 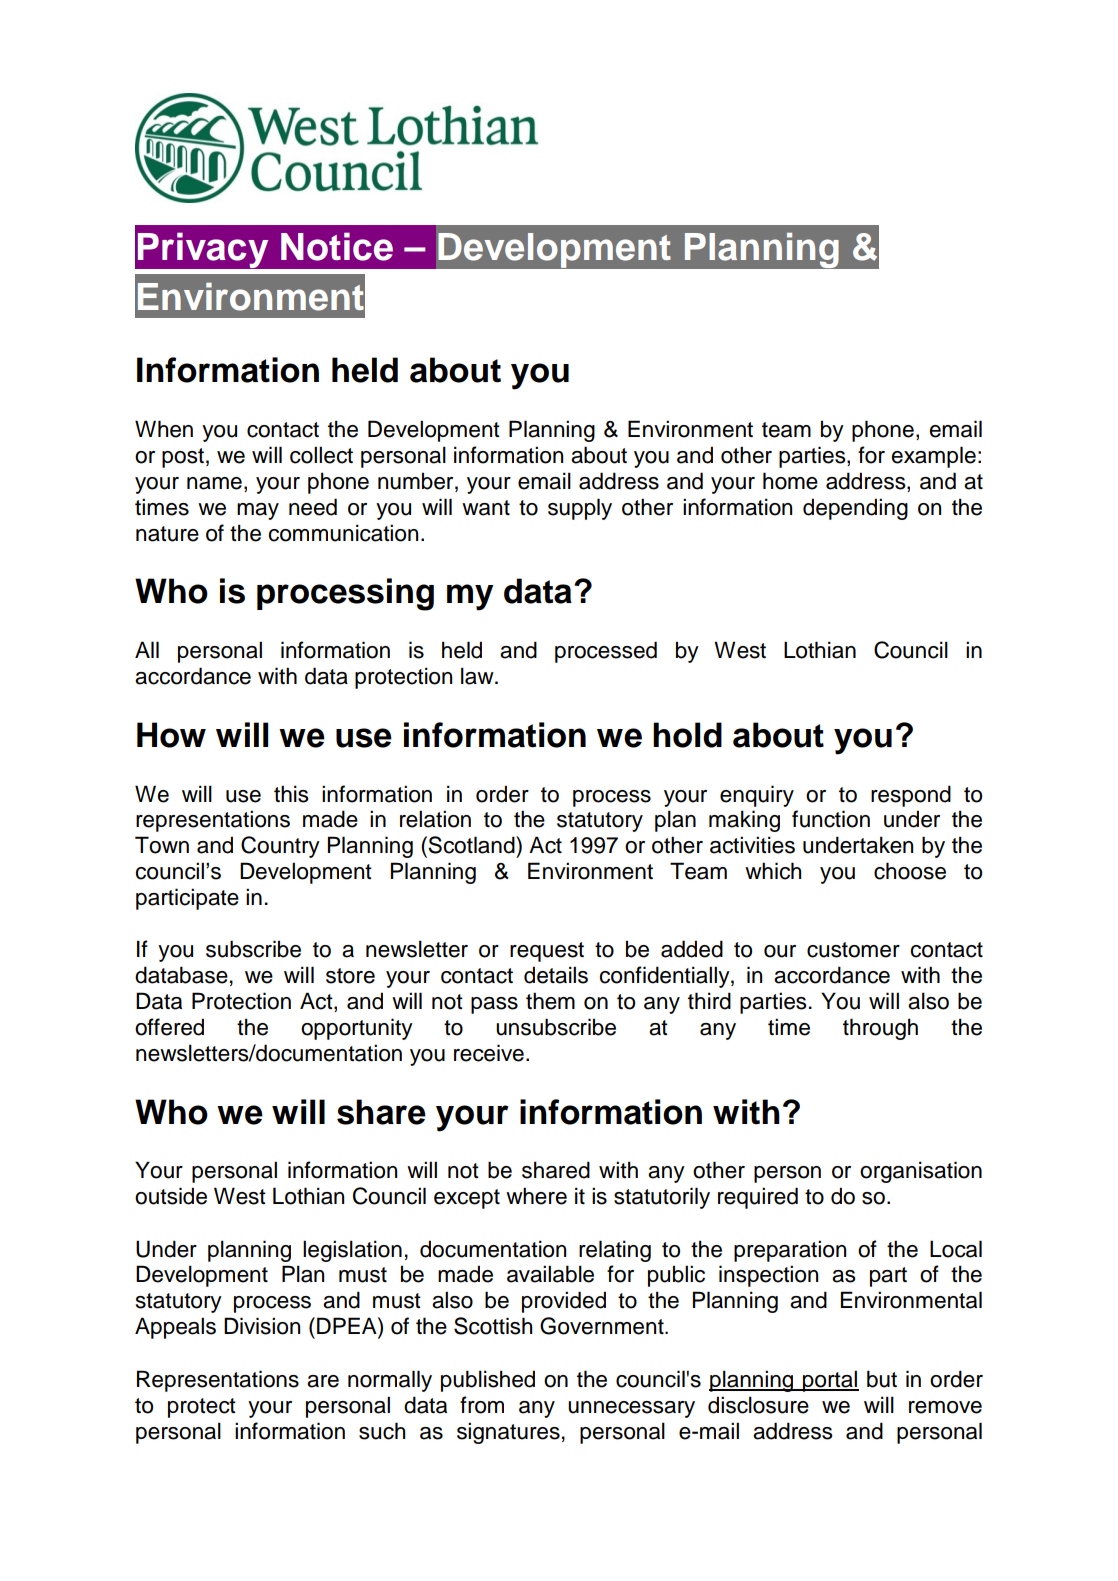 What do you see at coordinates (934, 457) in the screenshot?
I see `example` at bounding box center [934, 457].
